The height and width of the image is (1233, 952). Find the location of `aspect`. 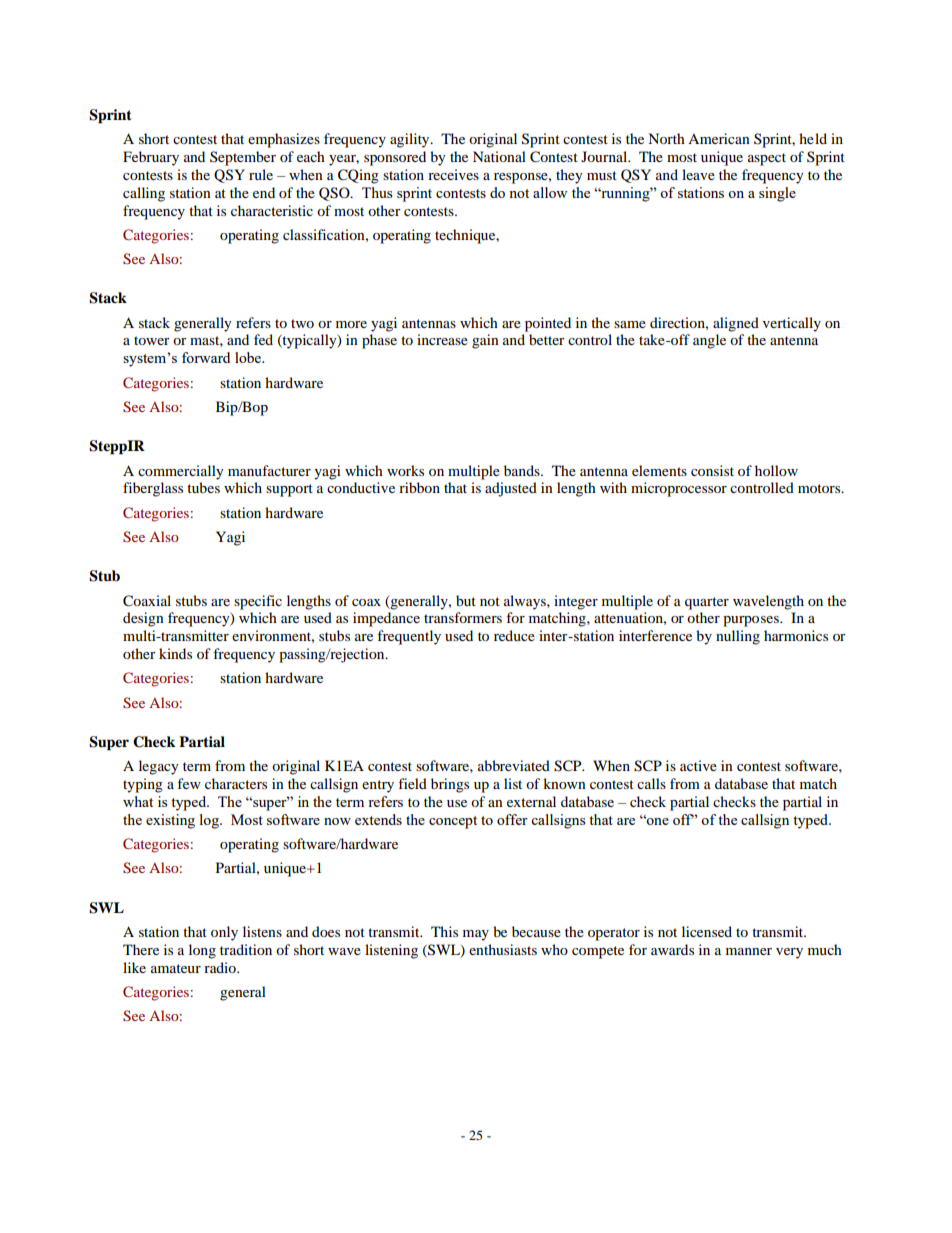

aspect is located at coordinates (767, 159).
